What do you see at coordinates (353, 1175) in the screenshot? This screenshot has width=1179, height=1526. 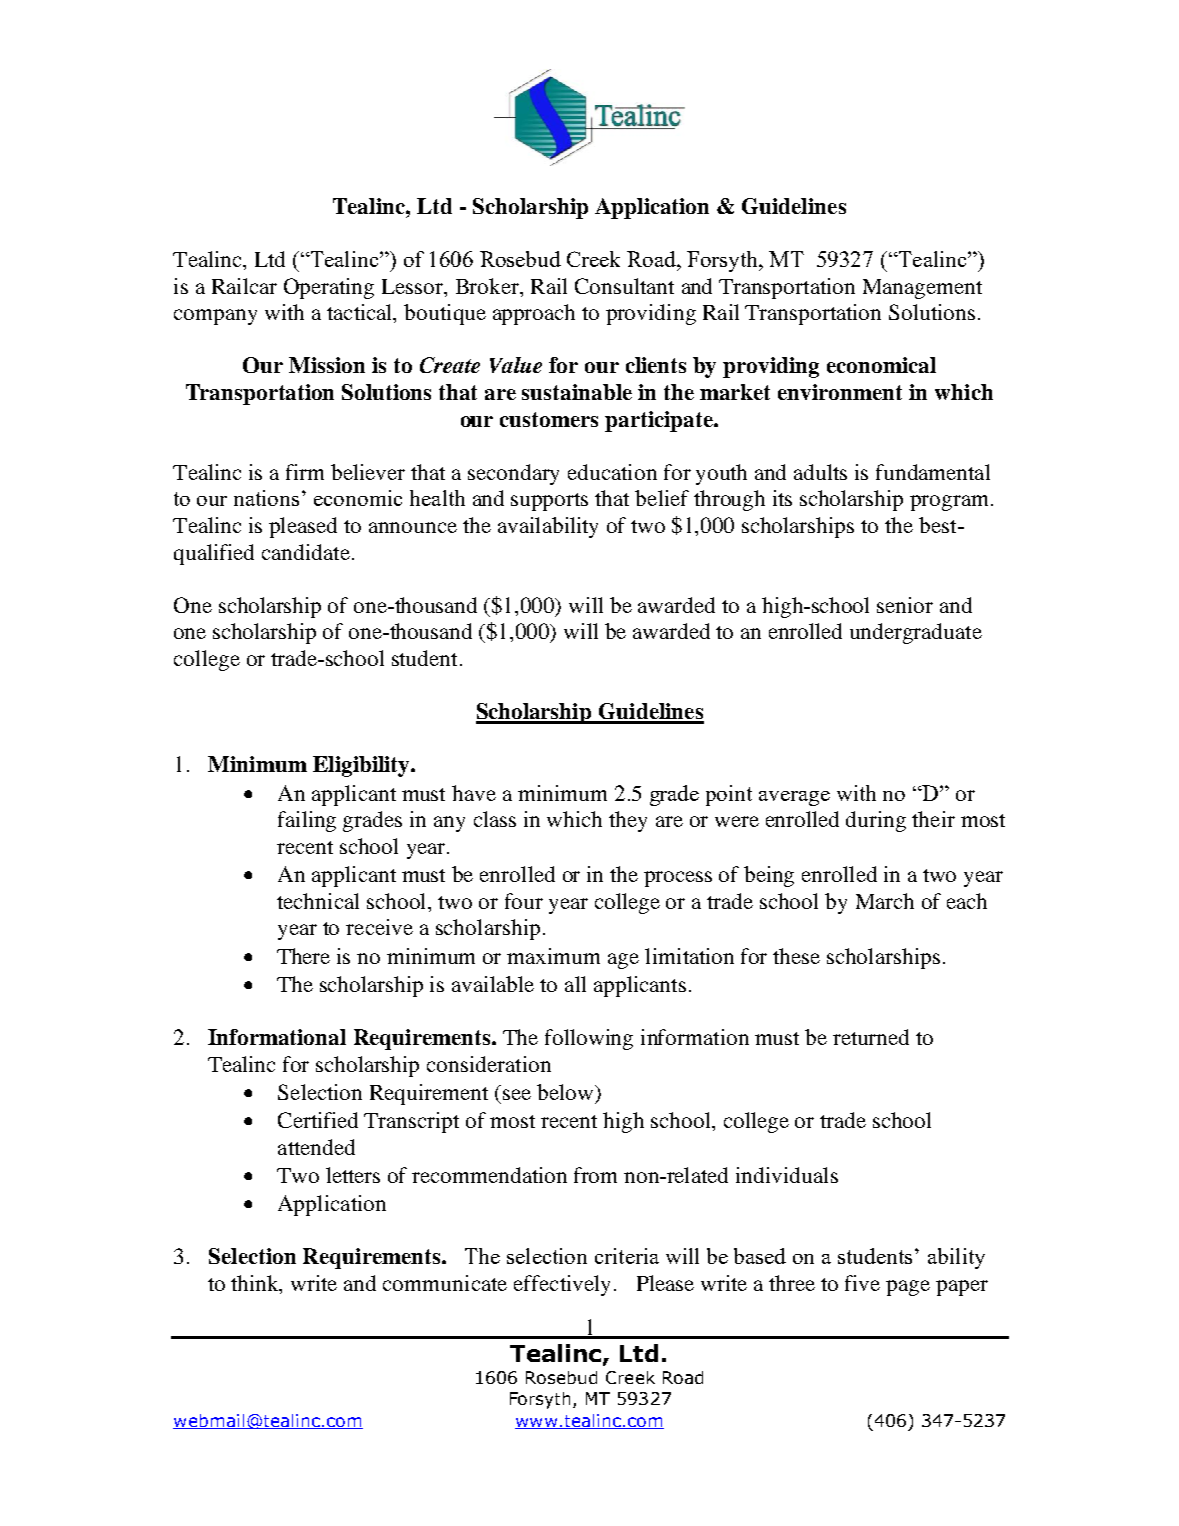 I see `letters` at bounding box center [353, 1175].
